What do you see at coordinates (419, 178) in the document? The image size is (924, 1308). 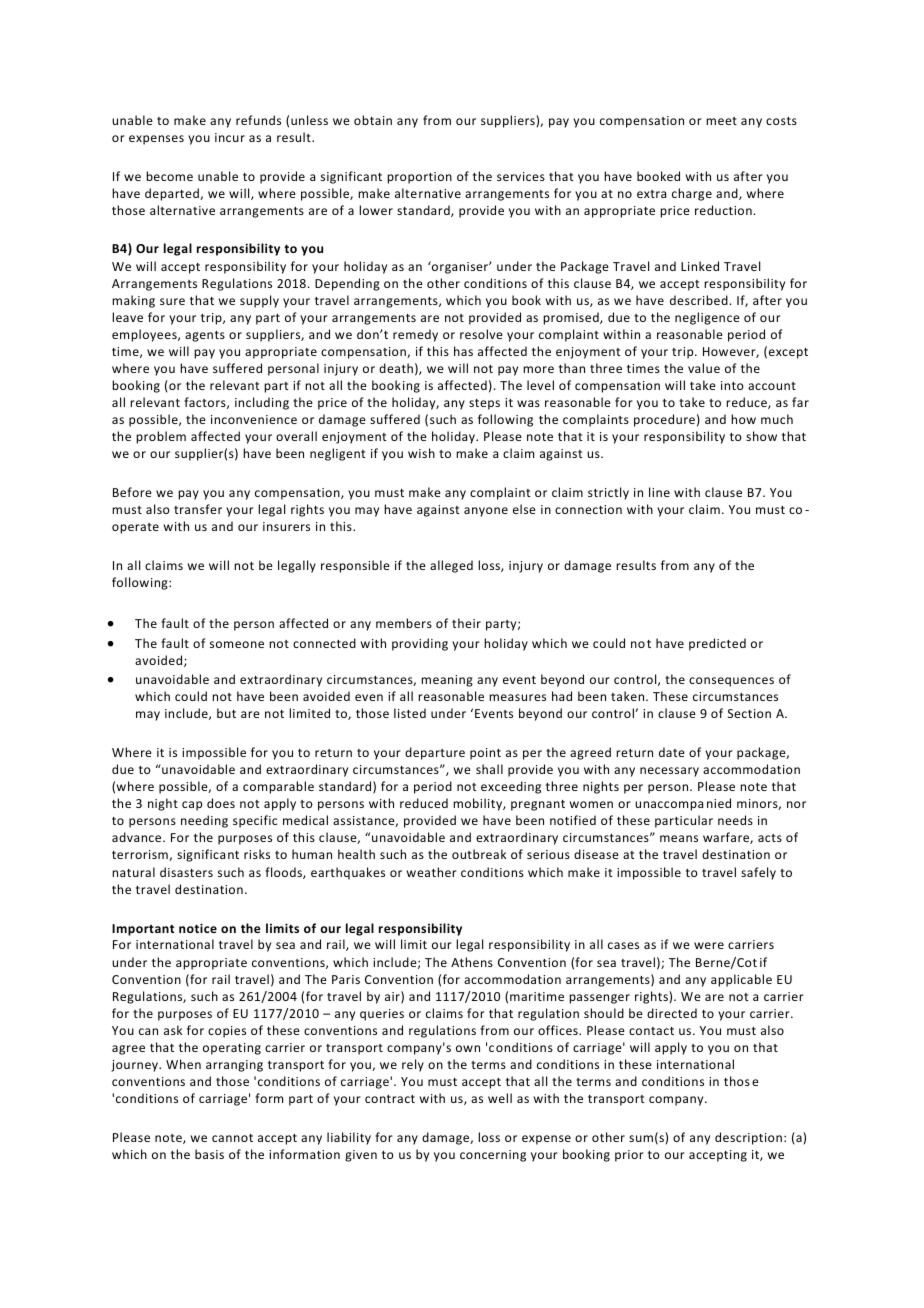 I see `proportion` at bounding box center [419, 178].
